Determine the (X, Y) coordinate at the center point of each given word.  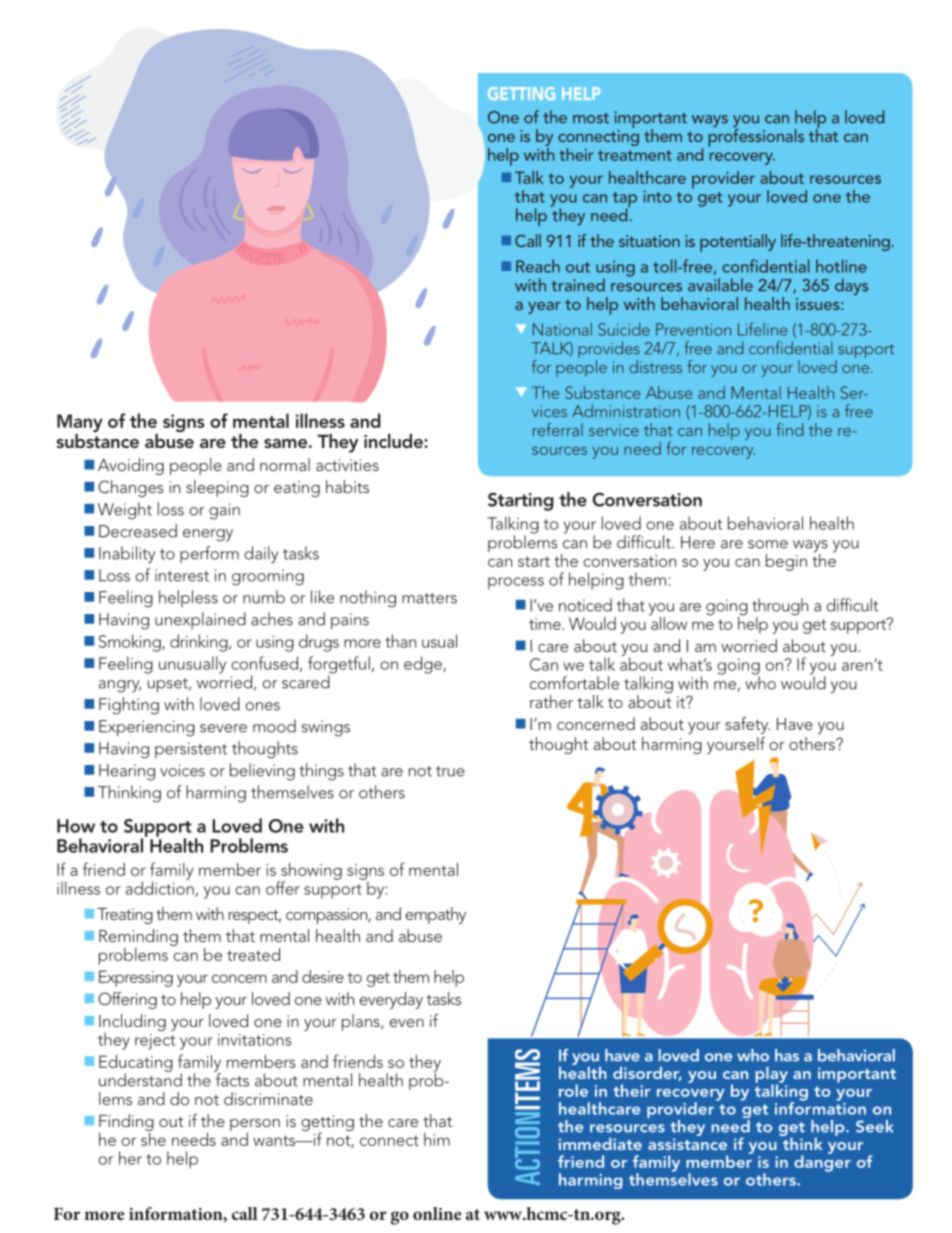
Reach (538, 266)
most (591, 118)
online (437, 1213)
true (450, 771)
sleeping (217, 488)
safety (748, 725)
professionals (756, 136)
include (394, 441)
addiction (161, 888)
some (768, 544)
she (153, 1138)
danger (822, 1162)
